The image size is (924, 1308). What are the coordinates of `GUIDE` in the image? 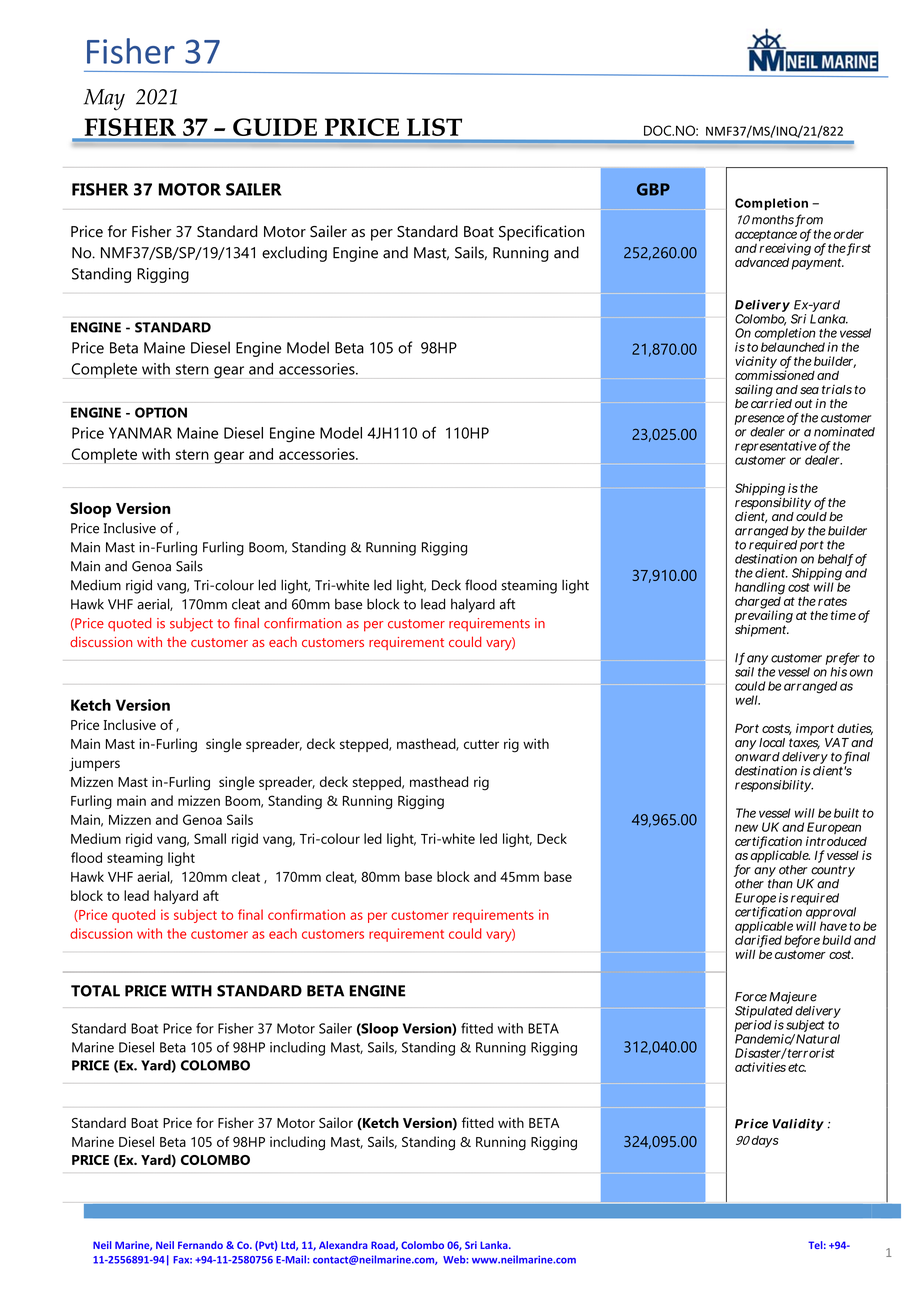 It's located at (275, 127).
